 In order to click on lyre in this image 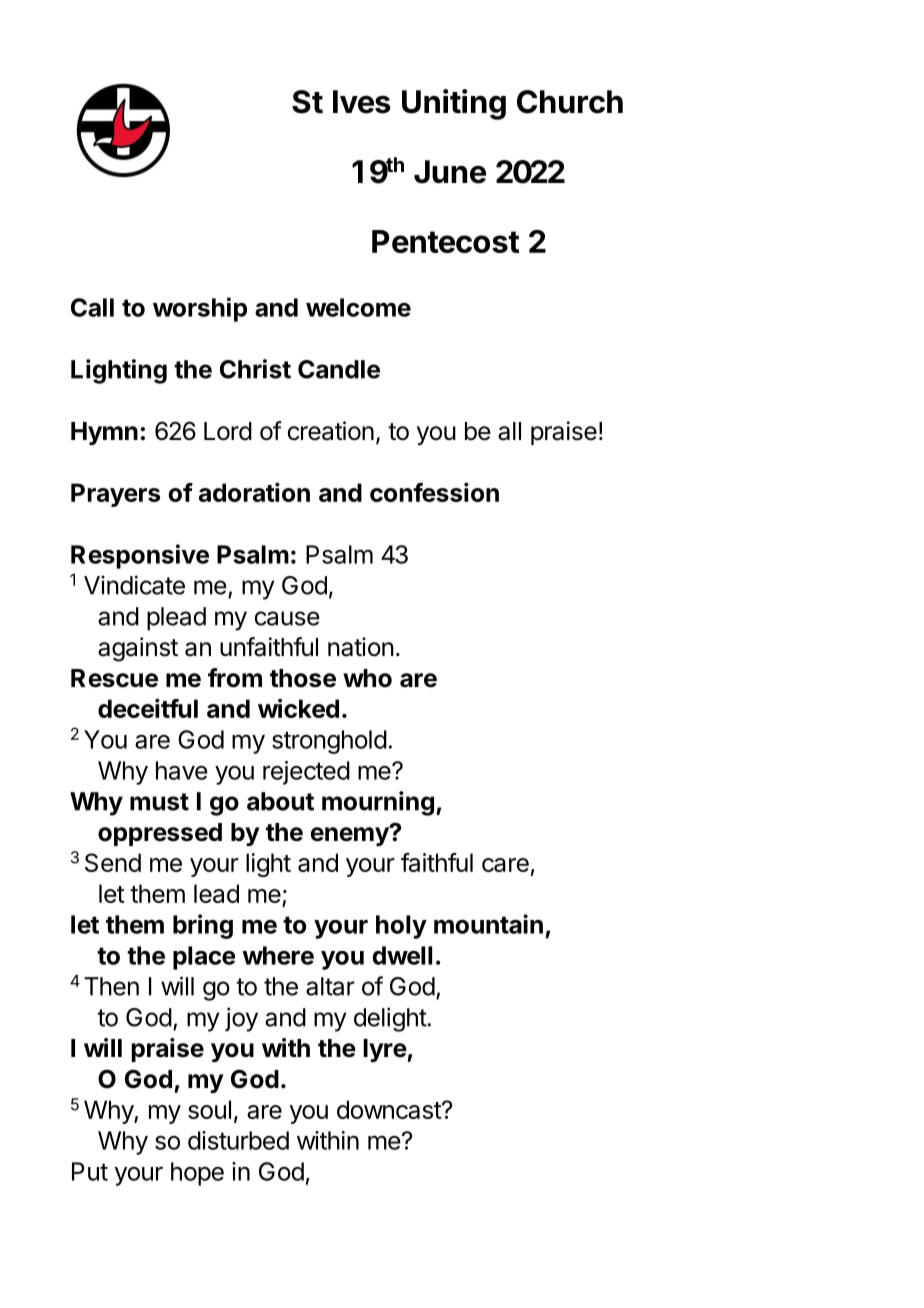, I will do `click(385, 1050)`.
